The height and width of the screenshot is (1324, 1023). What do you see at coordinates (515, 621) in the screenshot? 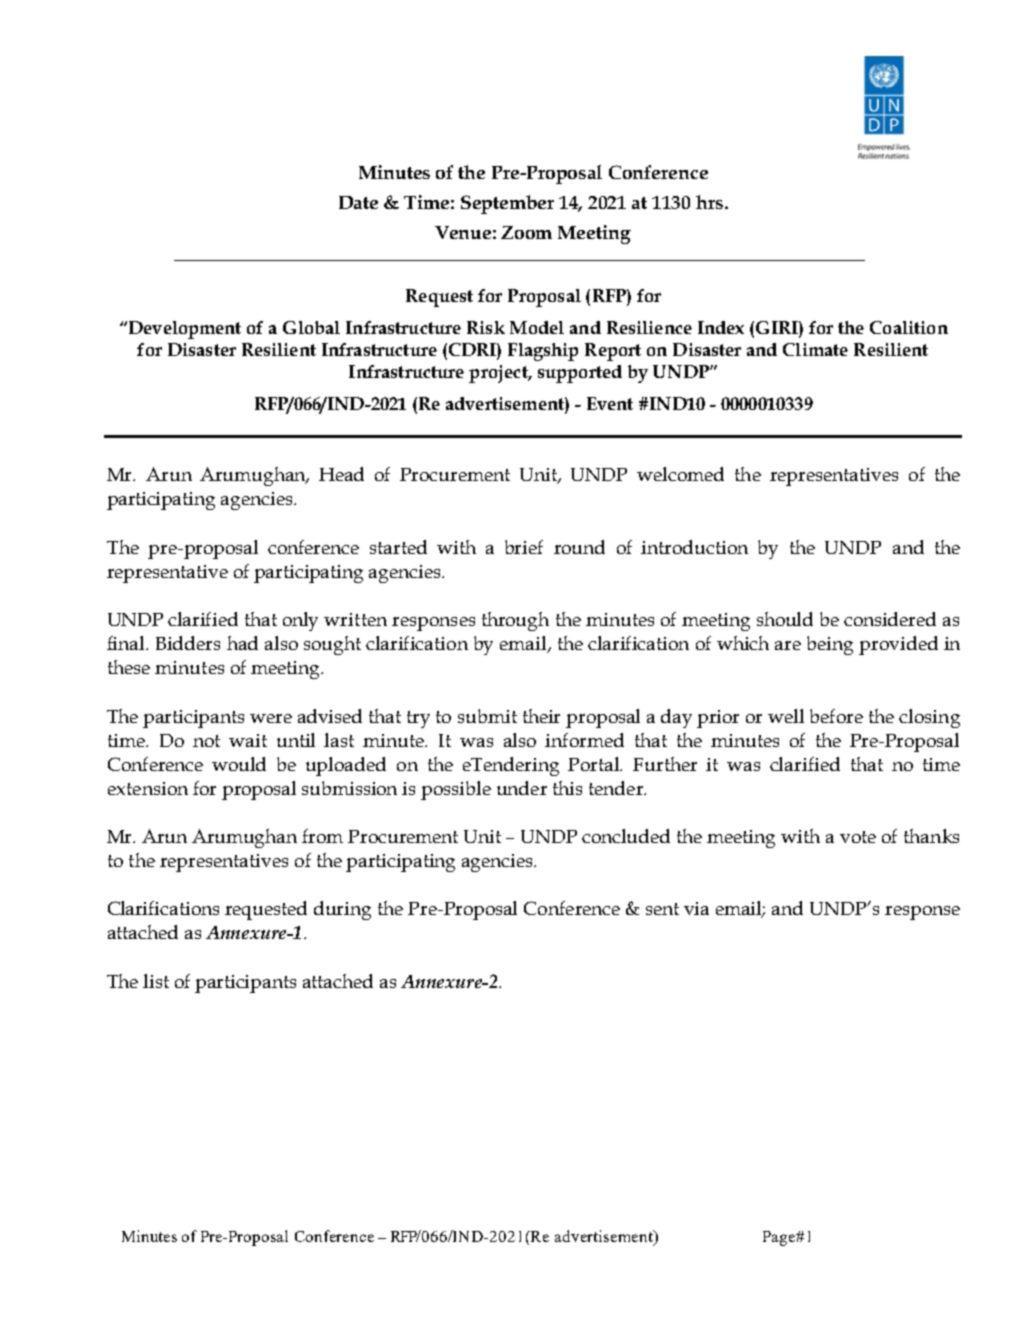
I see `through` at bounding box center [515, 621].
